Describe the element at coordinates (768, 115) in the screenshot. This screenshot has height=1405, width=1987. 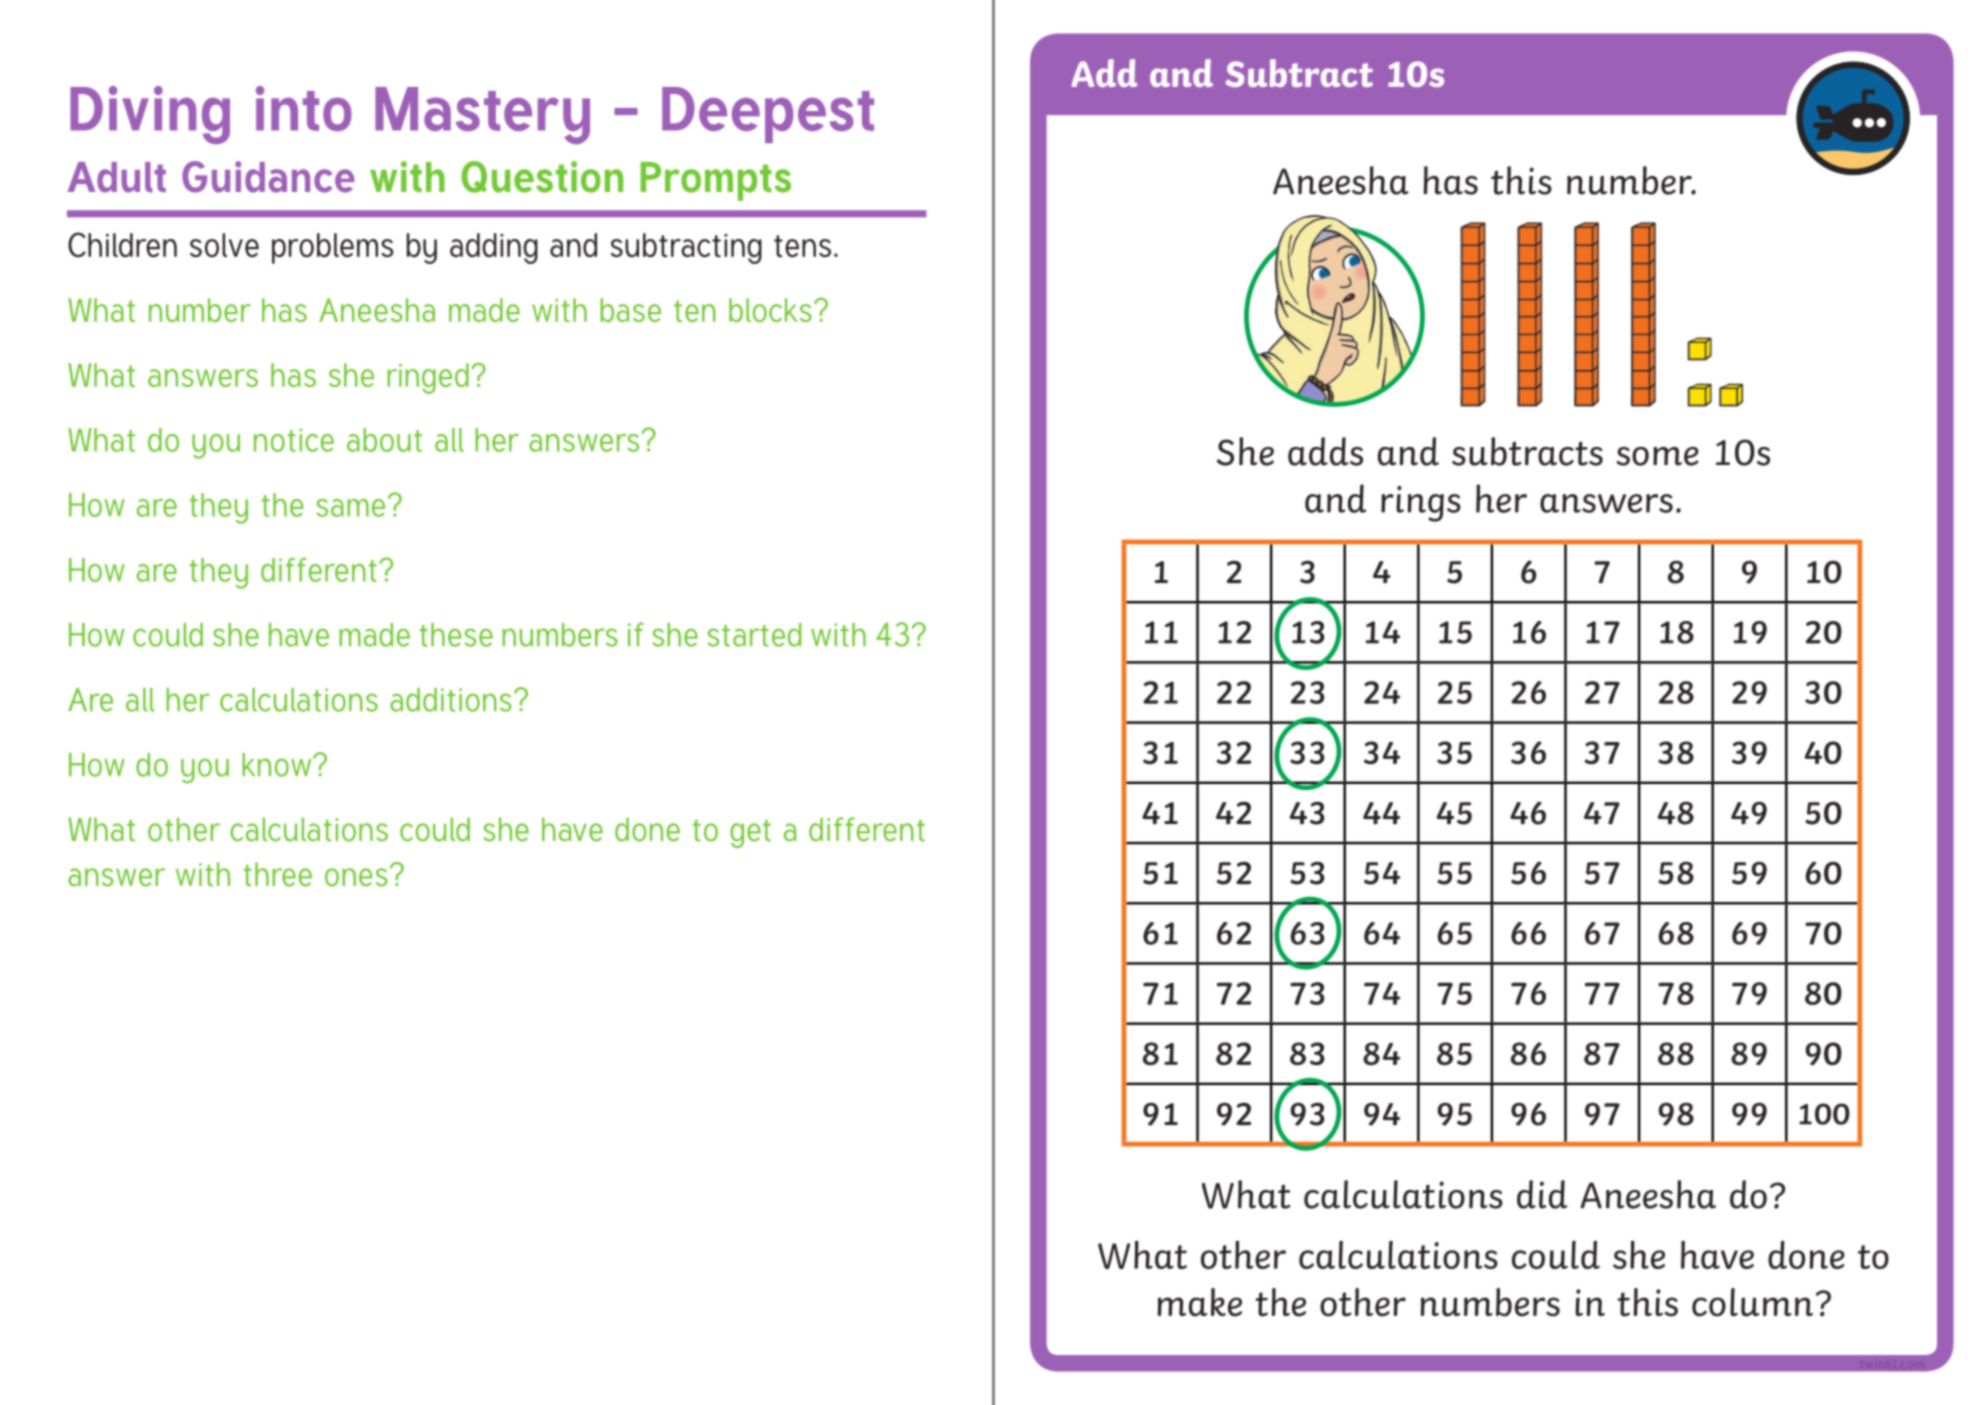
I see `Deepest` at that location.
